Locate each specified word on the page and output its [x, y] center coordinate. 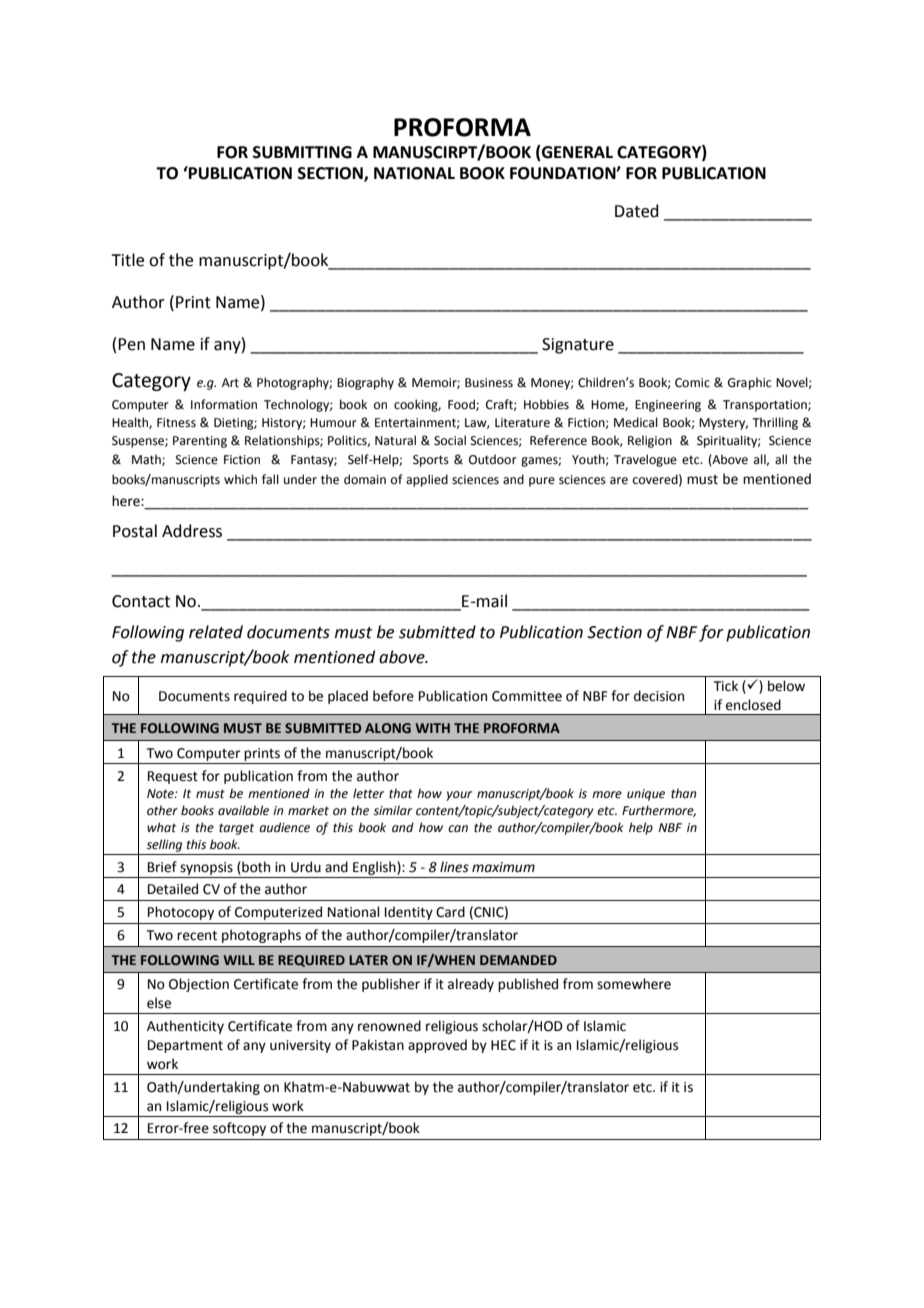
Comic [692, 383]
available [243, 810]
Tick [726, 686]
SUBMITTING [302, 152]
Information [224, 404]
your [459, 796]
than [683, 793]
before [393, 696]
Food [462, 405]
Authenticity [185, 1027]
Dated [637, 211]
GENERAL [576, 153]
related [216, 632]
